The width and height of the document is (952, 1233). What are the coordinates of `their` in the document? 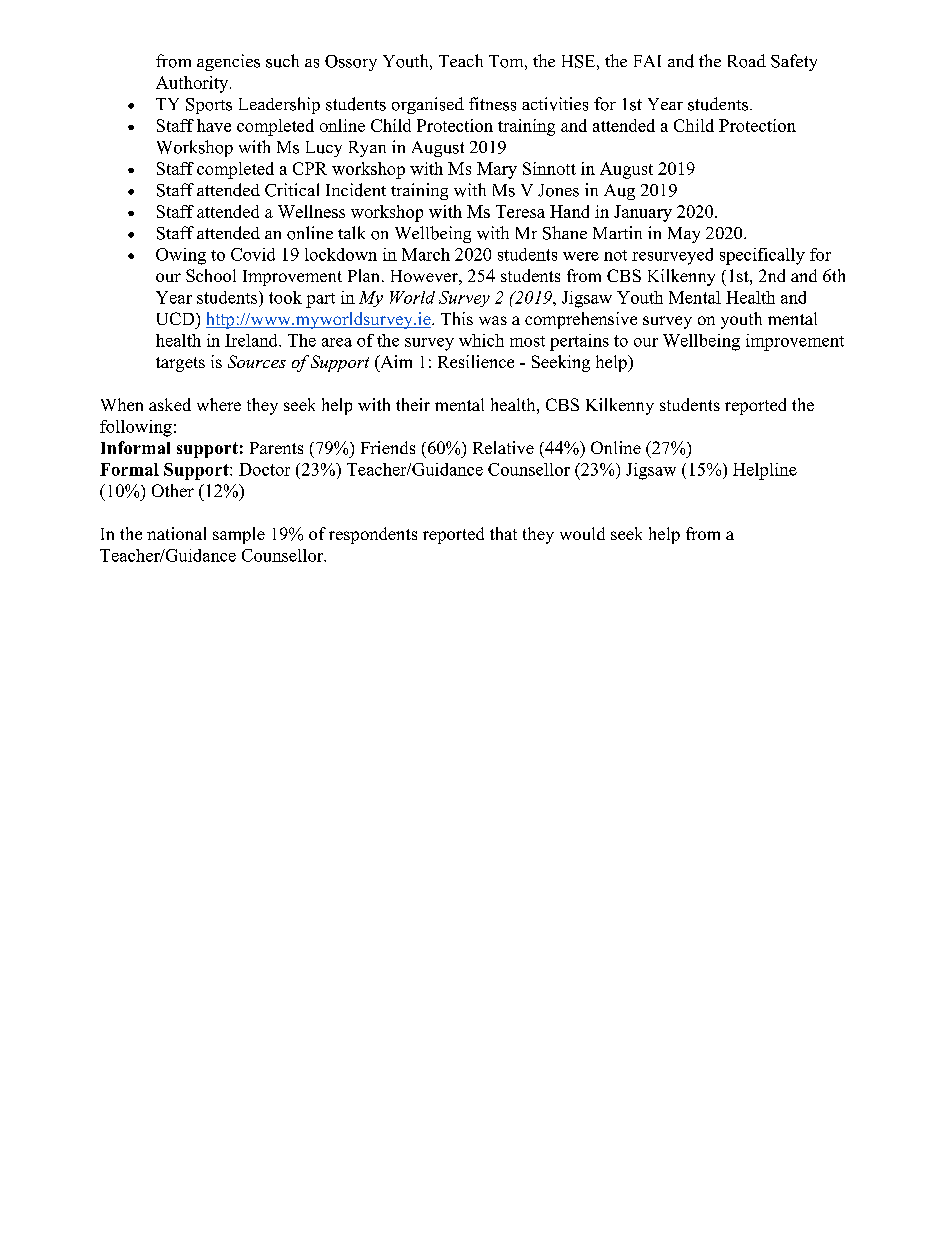 It's located at (413, 404).
